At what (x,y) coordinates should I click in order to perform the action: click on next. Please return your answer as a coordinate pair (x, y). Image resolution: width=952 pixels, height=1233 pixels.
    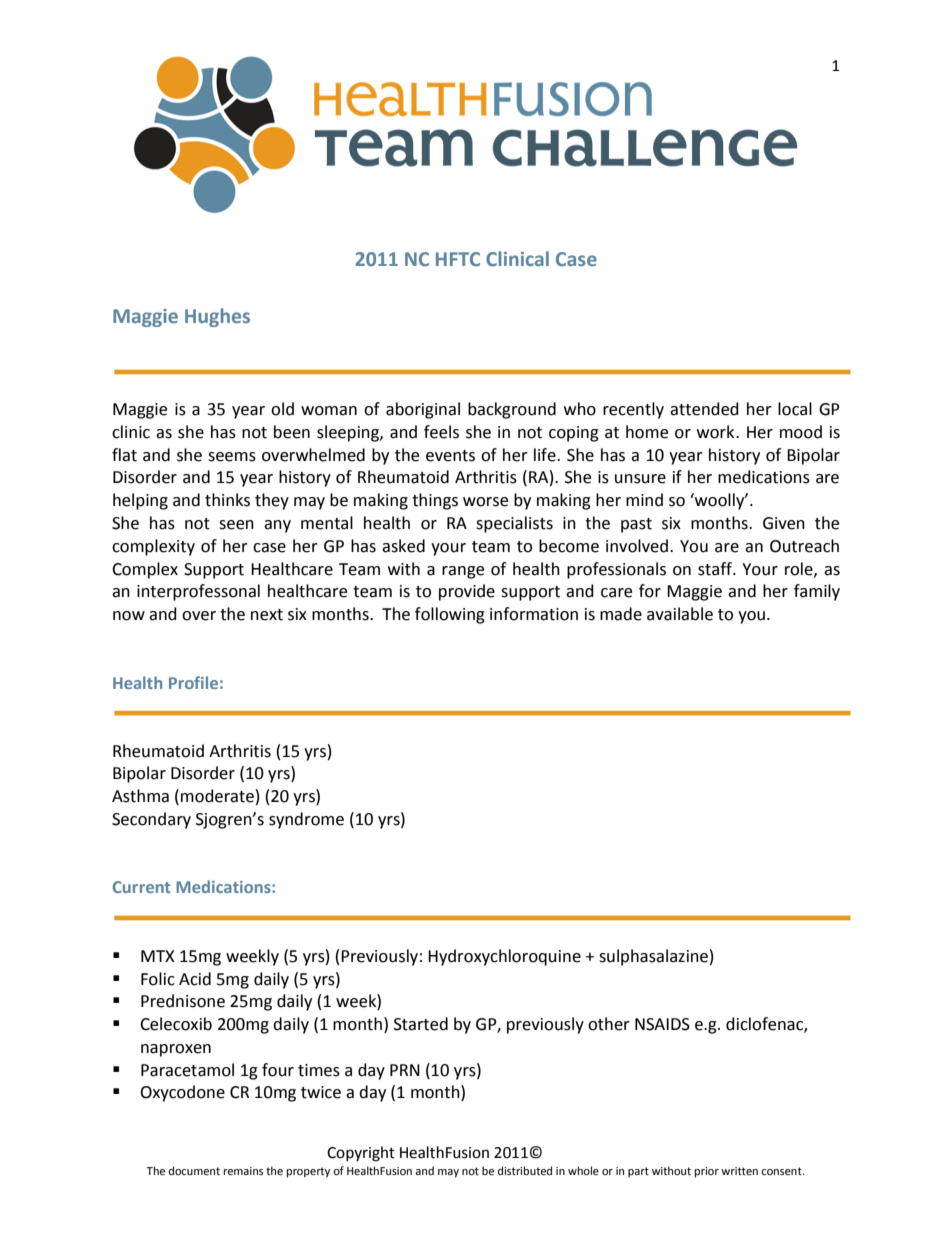
    Looking at the image, I should click on (267, 615).
